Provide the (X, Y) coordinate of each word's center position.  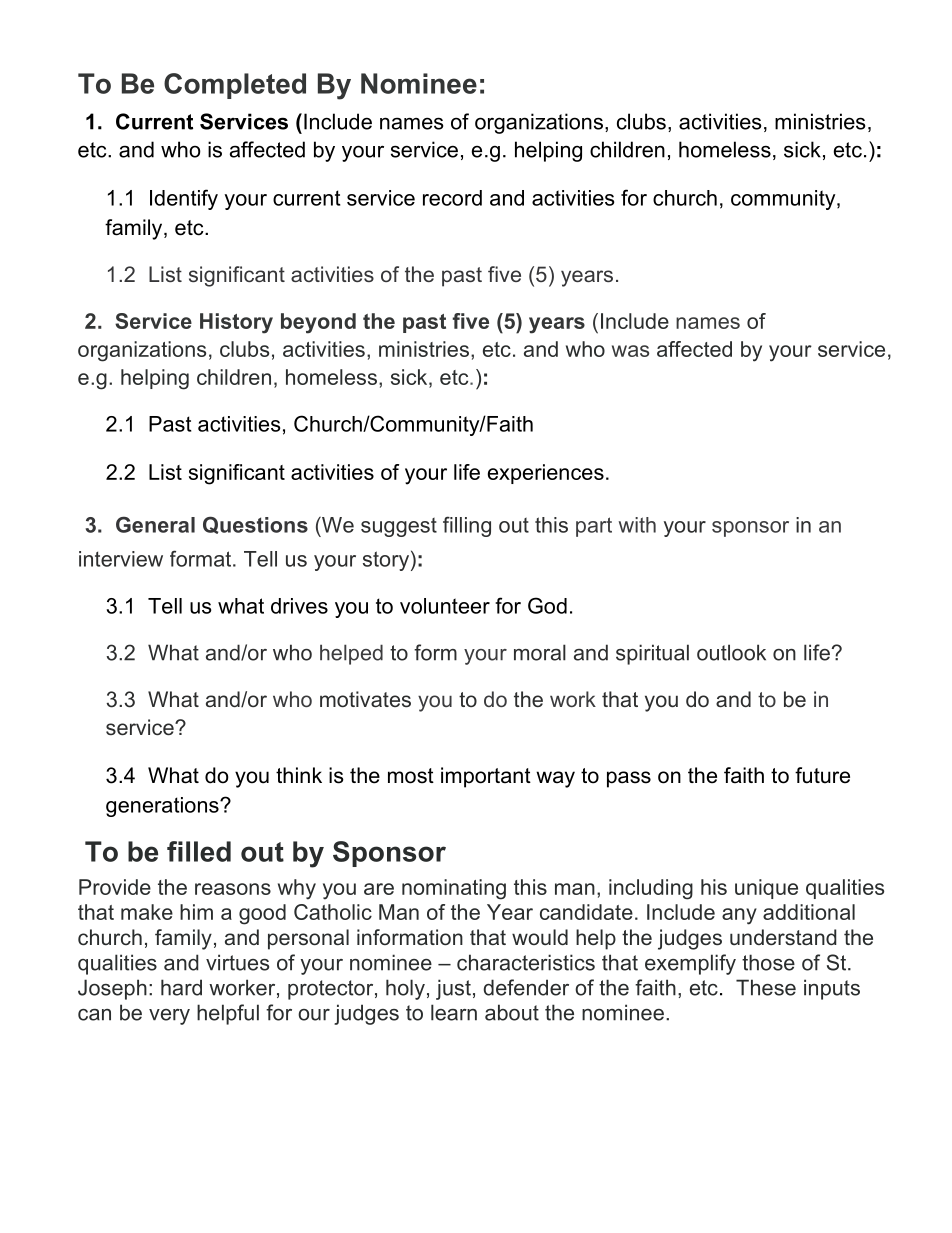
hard (181, 987)
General (155, 524)
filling (467, 526)
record (452, 198)
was (630, 351)
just (453, 989)
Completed (235, 86)
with (637, 525)
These (766, 987)
